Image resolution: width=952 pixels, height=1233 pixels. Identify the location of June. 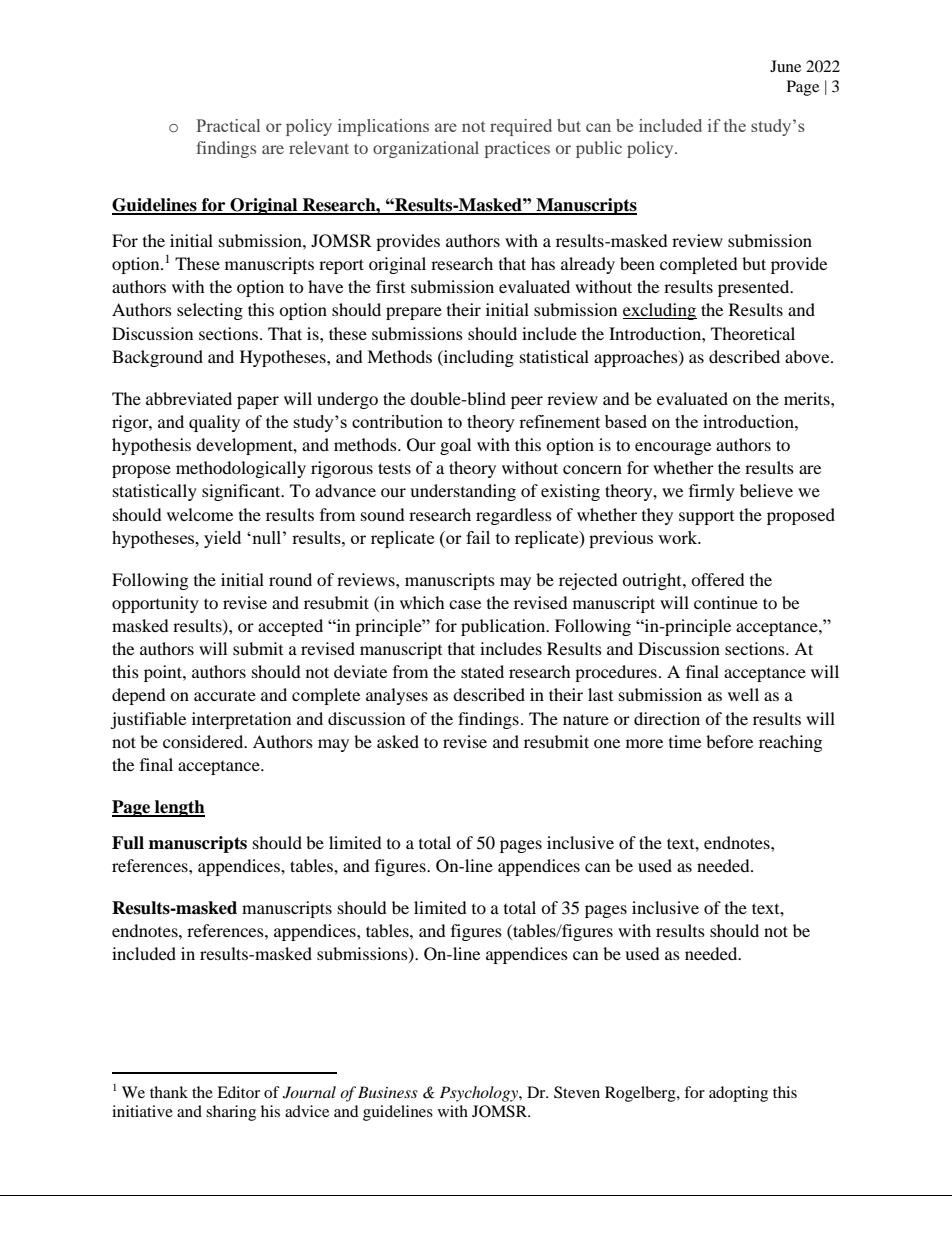
(785, 66).
